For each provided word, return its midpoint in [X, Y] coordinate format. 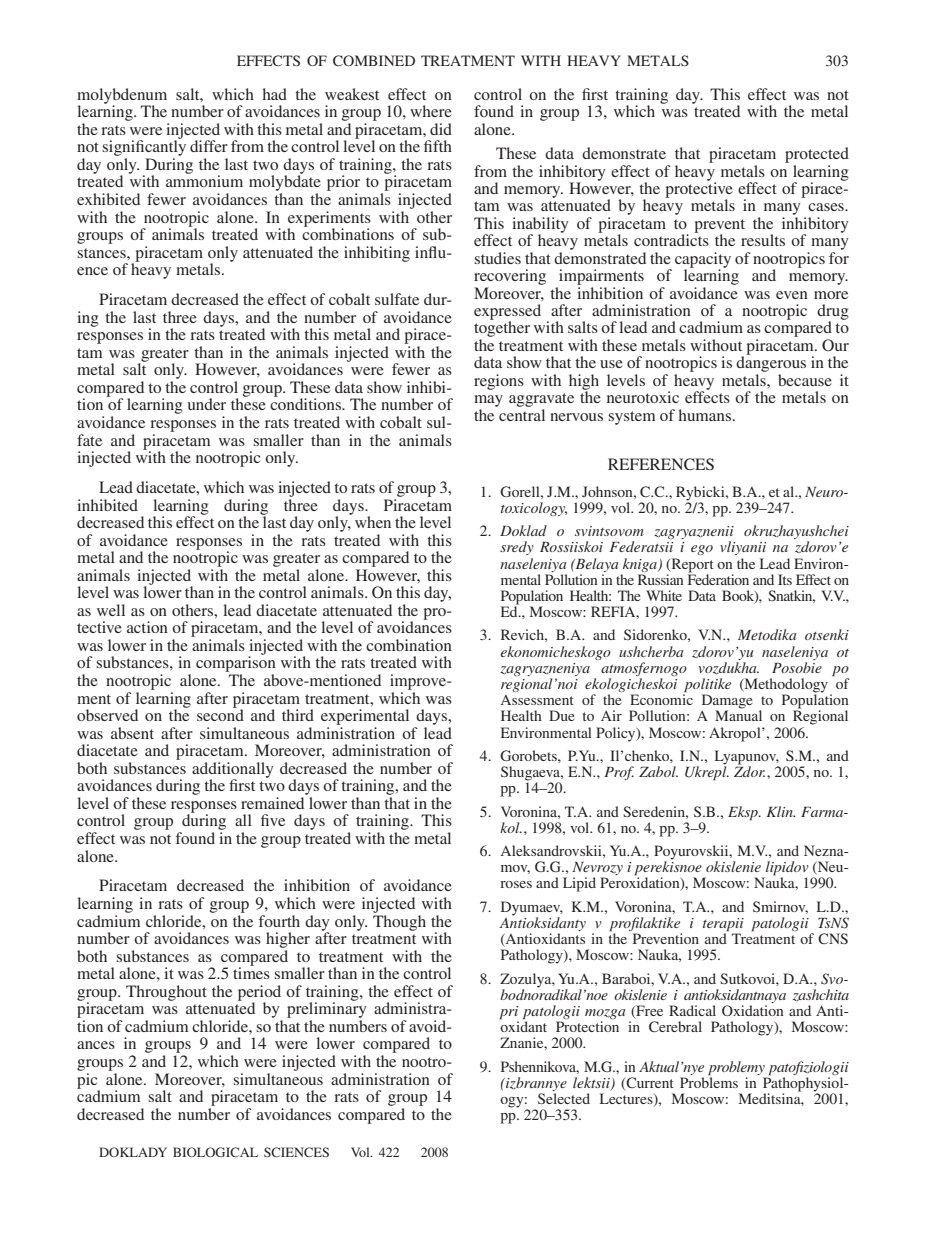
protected [817, 155]
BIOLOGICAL [215, 1152]
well [111, 610]
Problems [709, 1081]
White [664, 595]
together [502, 329]
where [431, 111]
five [273, 820]
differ [209, 146]
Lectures [627, 1099]
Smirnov [780, 907]
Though [399, 921]
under [207, 404]
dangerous [771, 364]
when [373, 522]
